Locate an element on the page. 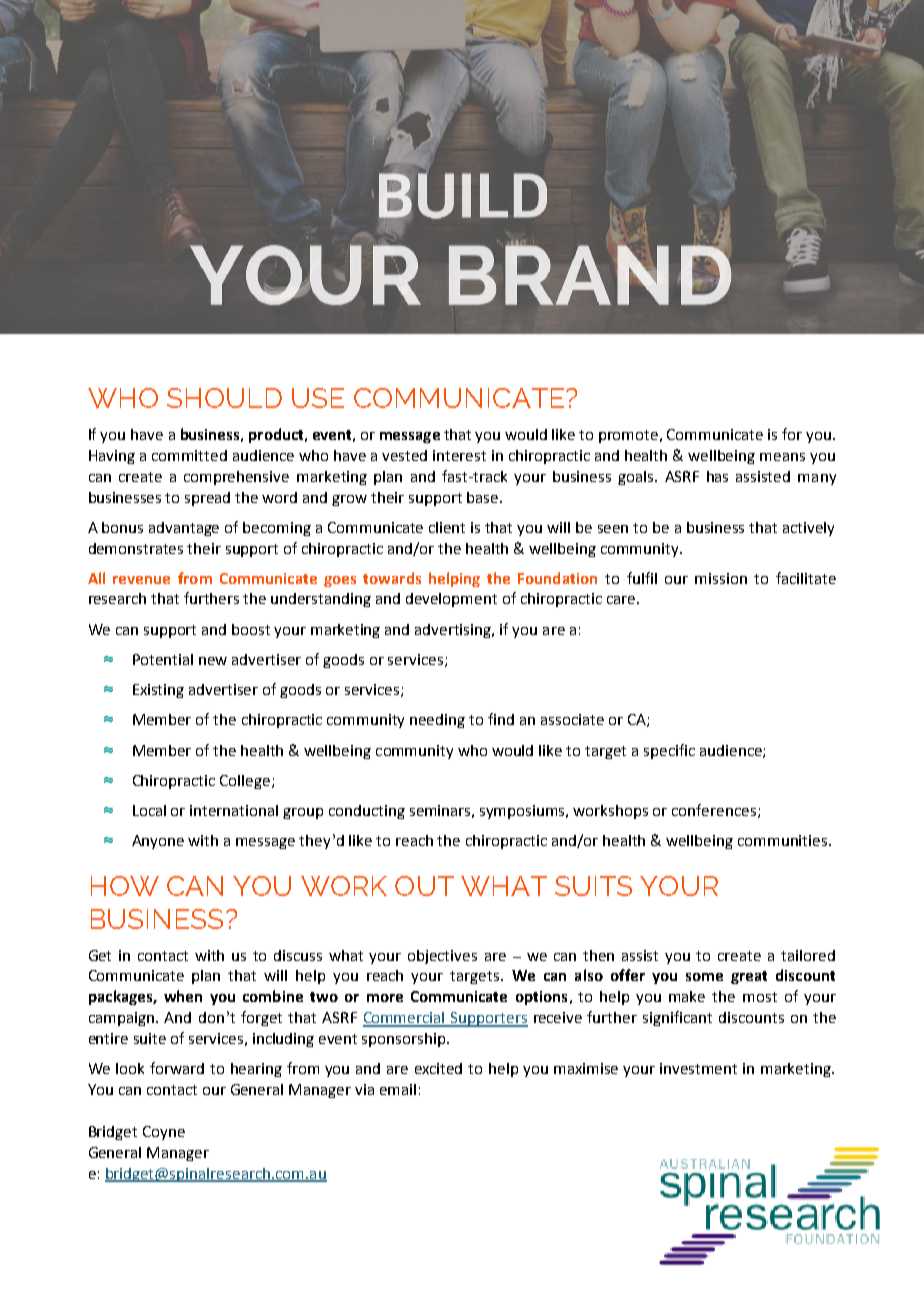  means is located at coordinates (782, 457).
